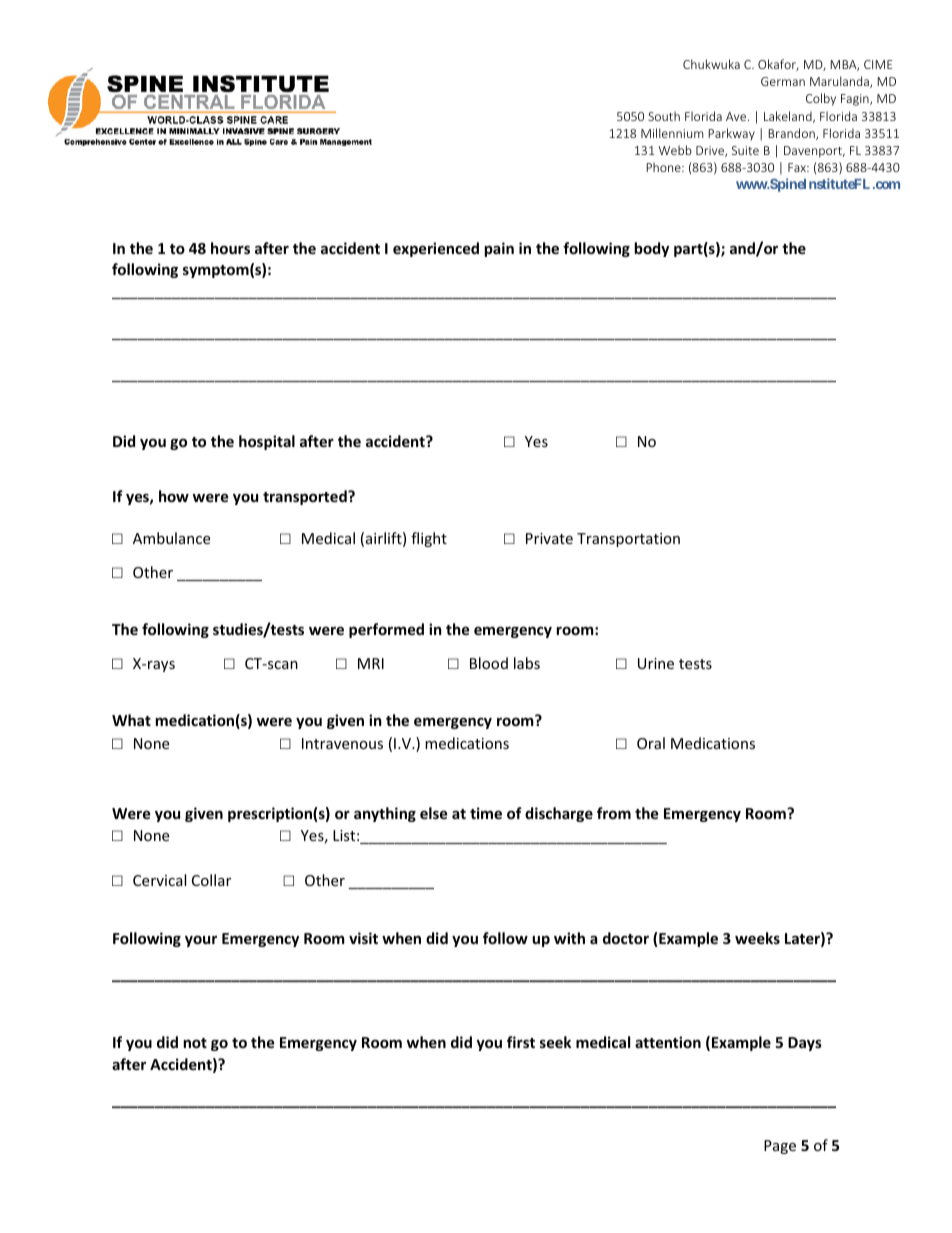 Image resolution: width=952 pixels, height=1233 pixels. I want to click on Collar, so click(211, 880).
